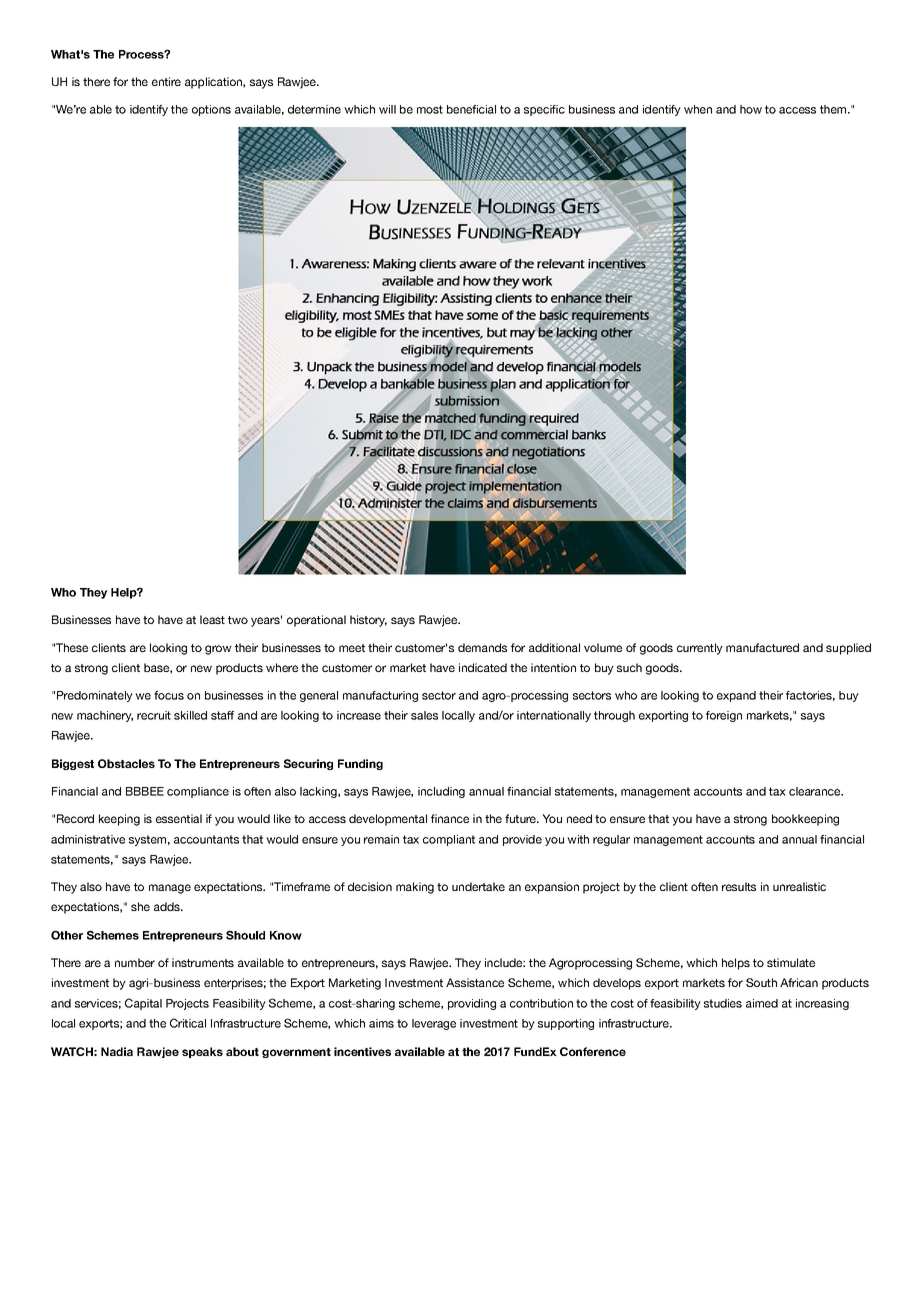  I want to click on grow, so click(218, 650).
